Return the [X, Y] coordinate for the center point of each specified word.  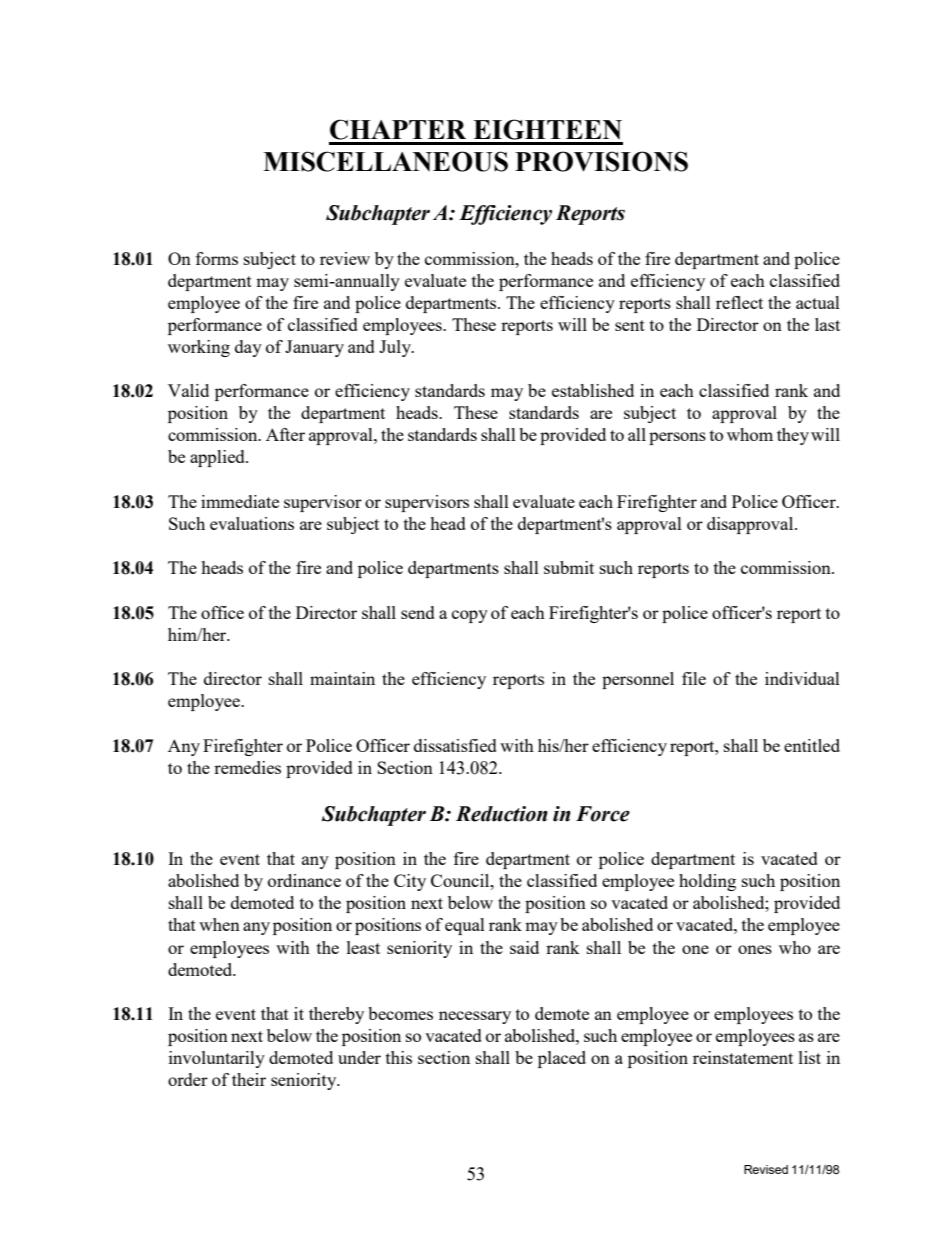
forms [217, 258]
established [593, 390]
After [285, 434]
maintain [342, 678]
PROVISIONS [601, 161]
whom [750, 434]
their [249, 1079]
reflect [739, 302]
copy [470, 616]
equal [465, 926]
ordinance [304, 880]
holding [707, 882]
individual [802, 678]
